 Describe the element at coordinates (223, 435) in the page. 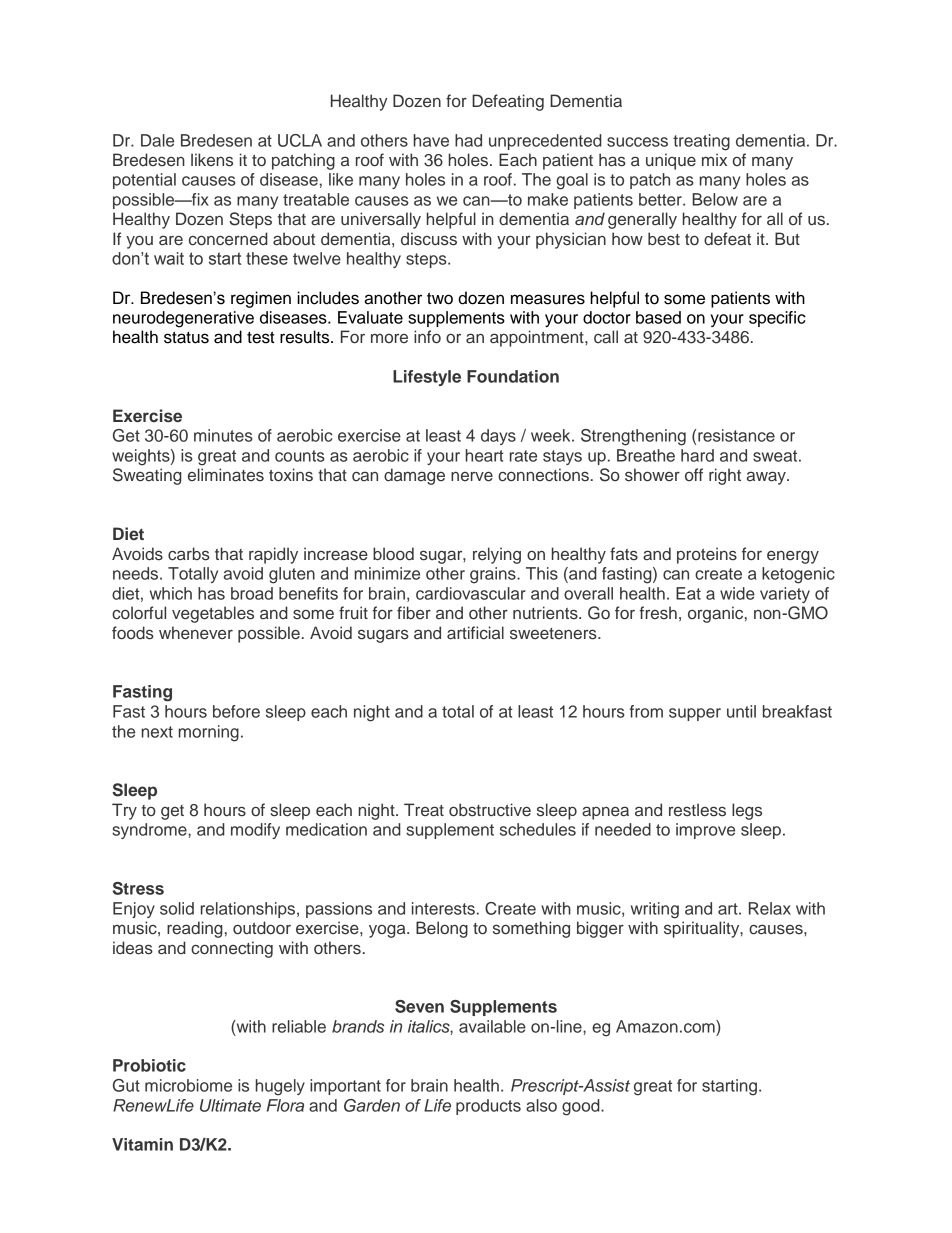

I see `minutes` at that location.
